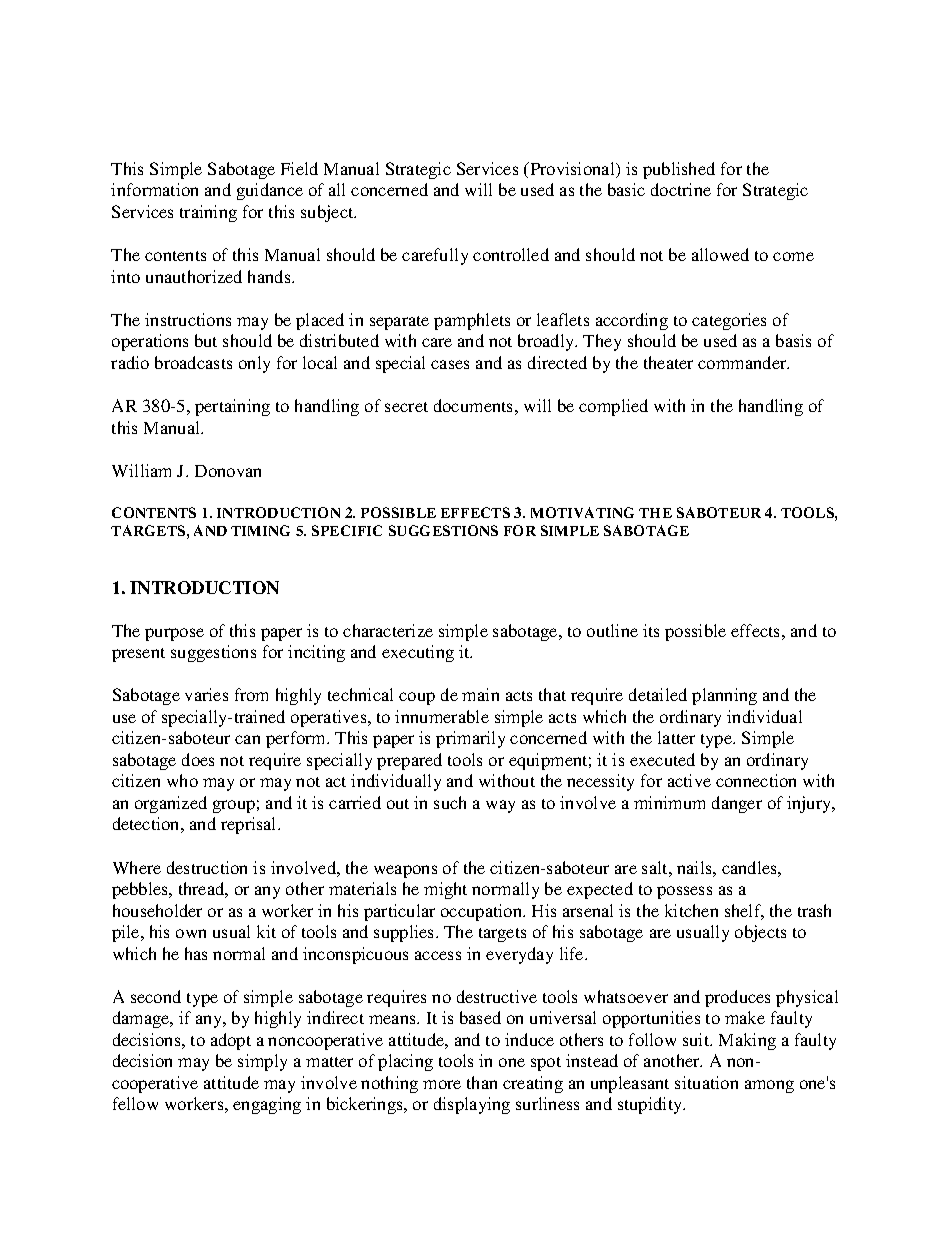 The image size is (952, 1233). Describe the element at coordinates (418, 653) in the page. I see `executing` at that location.
